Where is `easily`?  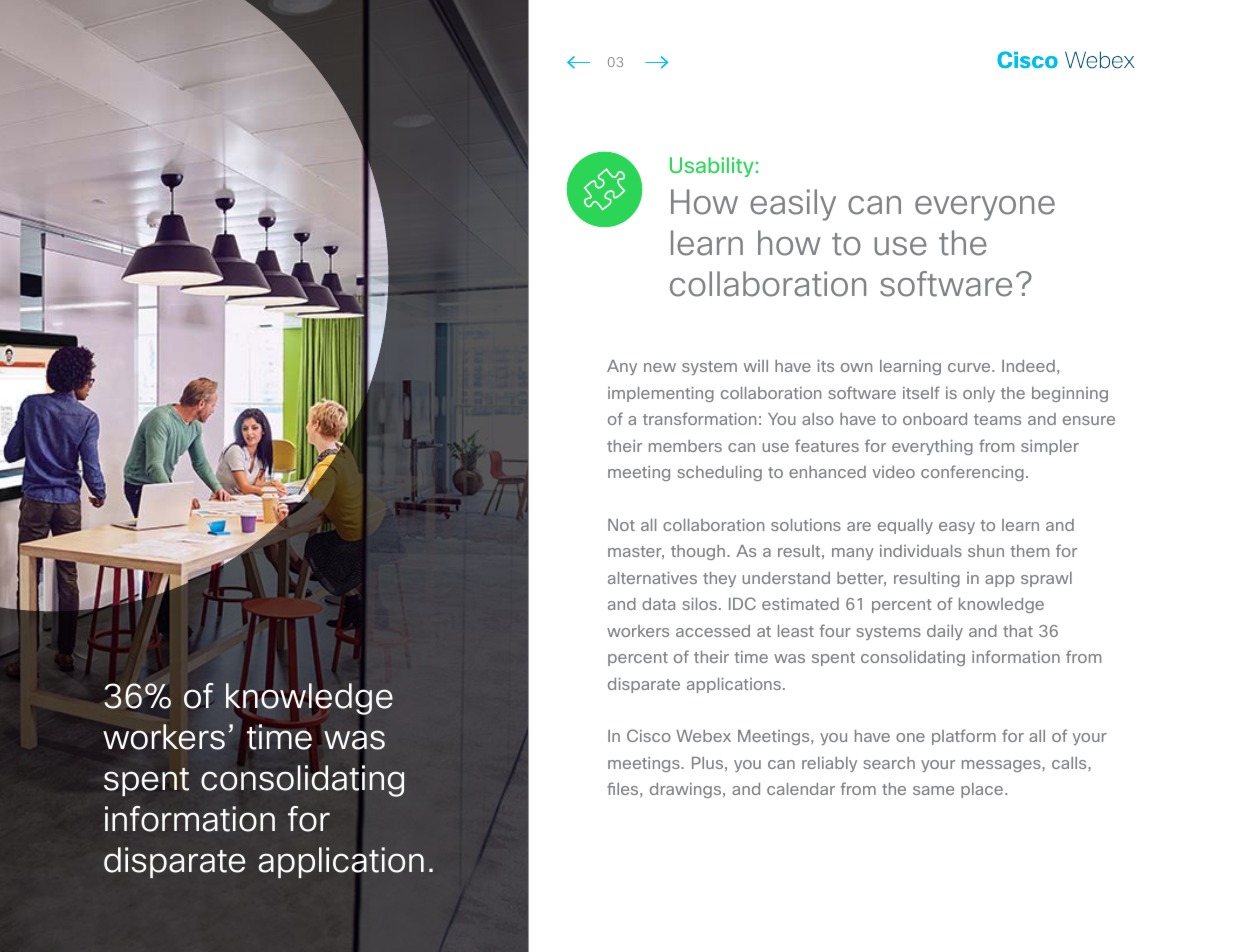 easily is located at coordinates (793, 205).
